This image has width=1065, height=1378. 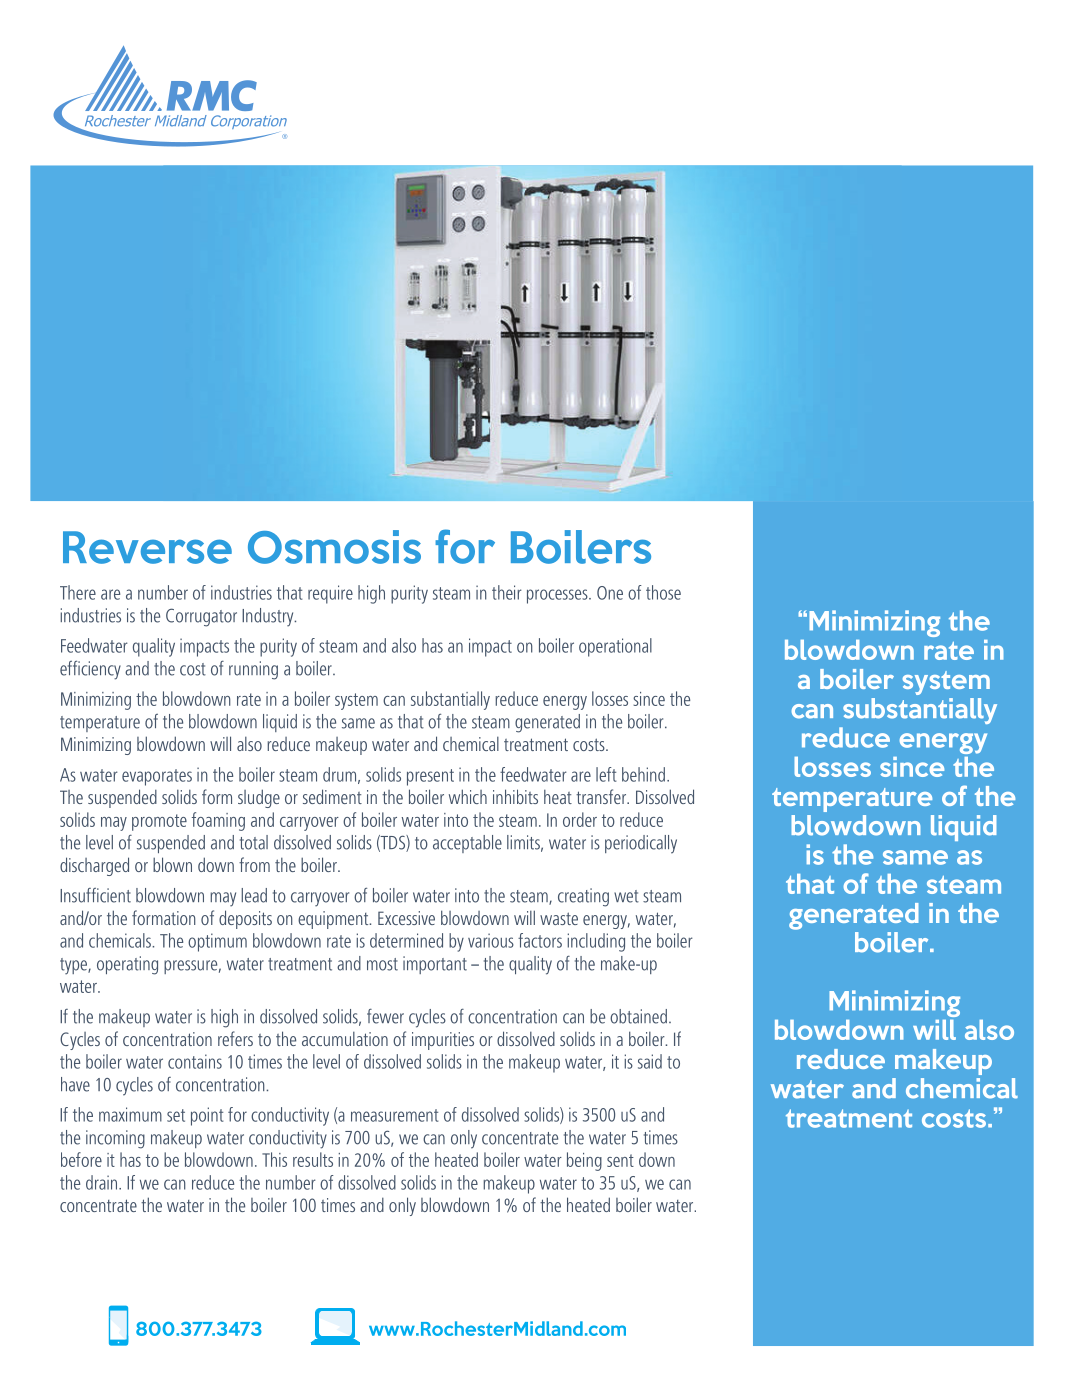 What do you see at coordinates (467, 844) in the image?
I see `acceptable` at bounding box center [467, 844].
